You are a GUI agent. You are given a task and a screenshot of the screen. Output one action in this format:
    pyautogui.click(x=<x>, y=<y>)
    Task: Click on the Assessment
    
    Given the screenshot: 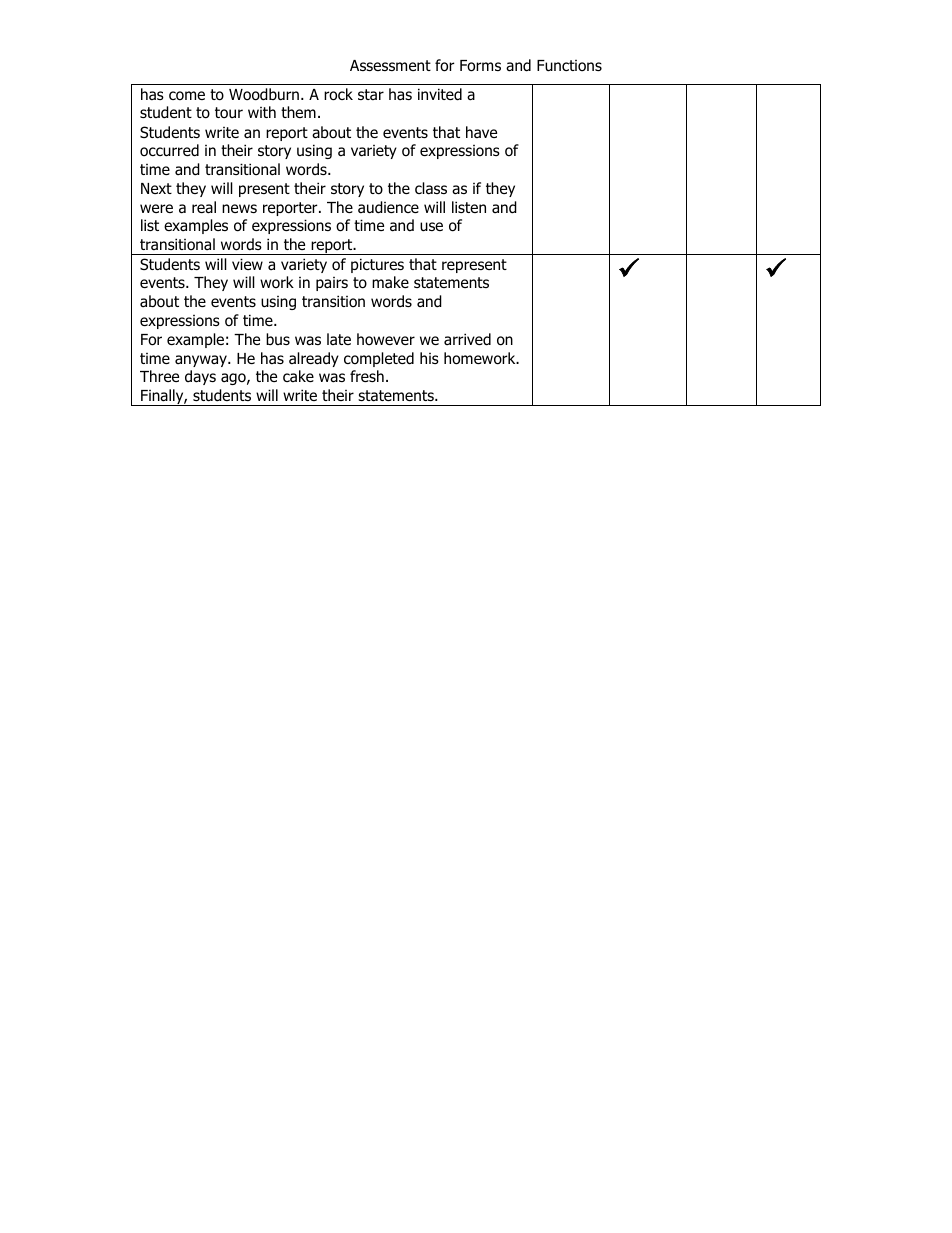 What is the action you would take?
    pyautogui.click(x=390, y=65)
